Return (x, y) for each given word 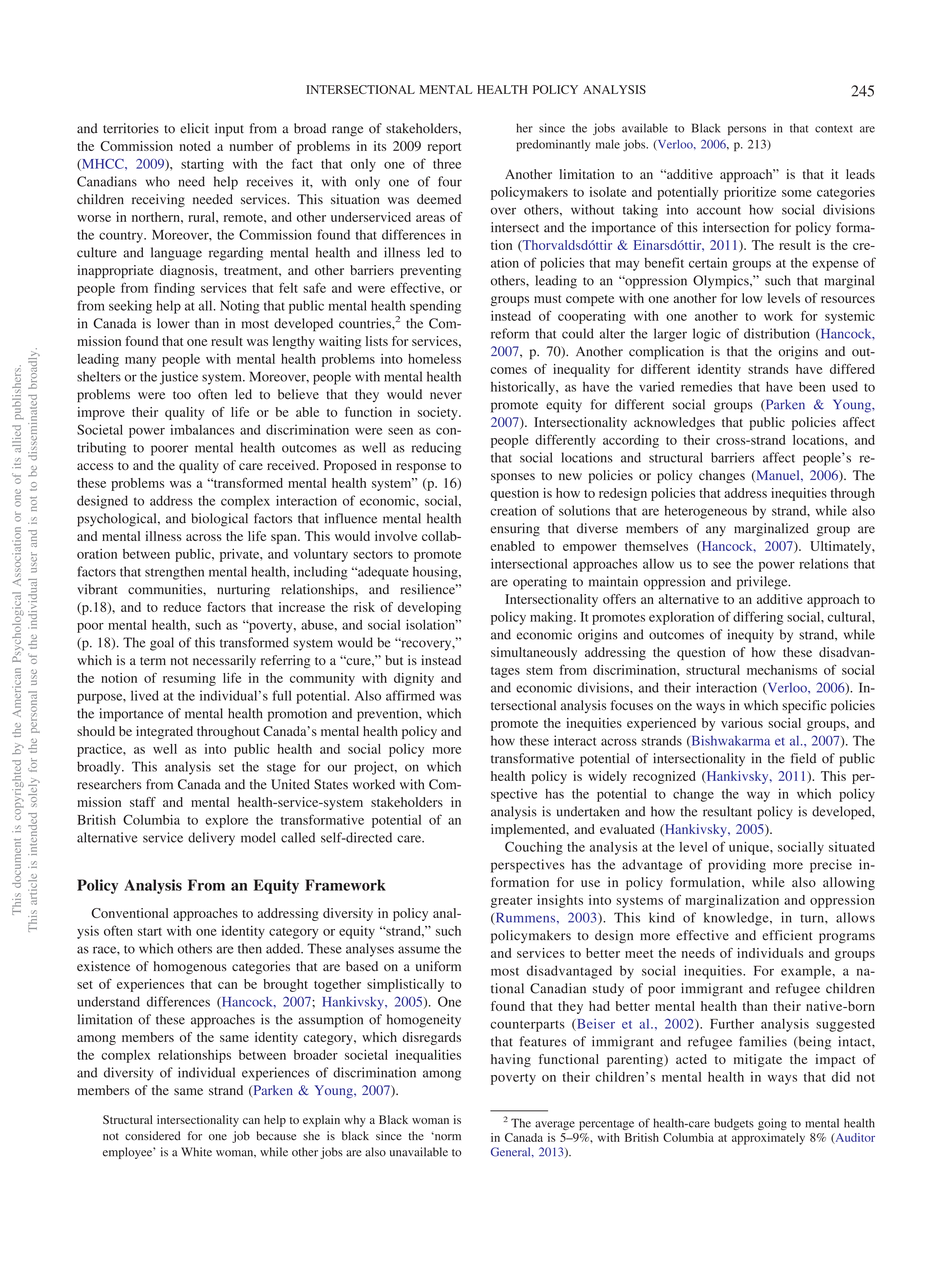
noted (195, 146)
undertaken (588, 811)
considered (153, 1136)
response (421, 468)
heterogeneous (706, 512)
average (555, 1125)
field (803, 758)
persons (747, 130)
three (447, 164)
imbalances (202, 429)
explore (226, 821)
